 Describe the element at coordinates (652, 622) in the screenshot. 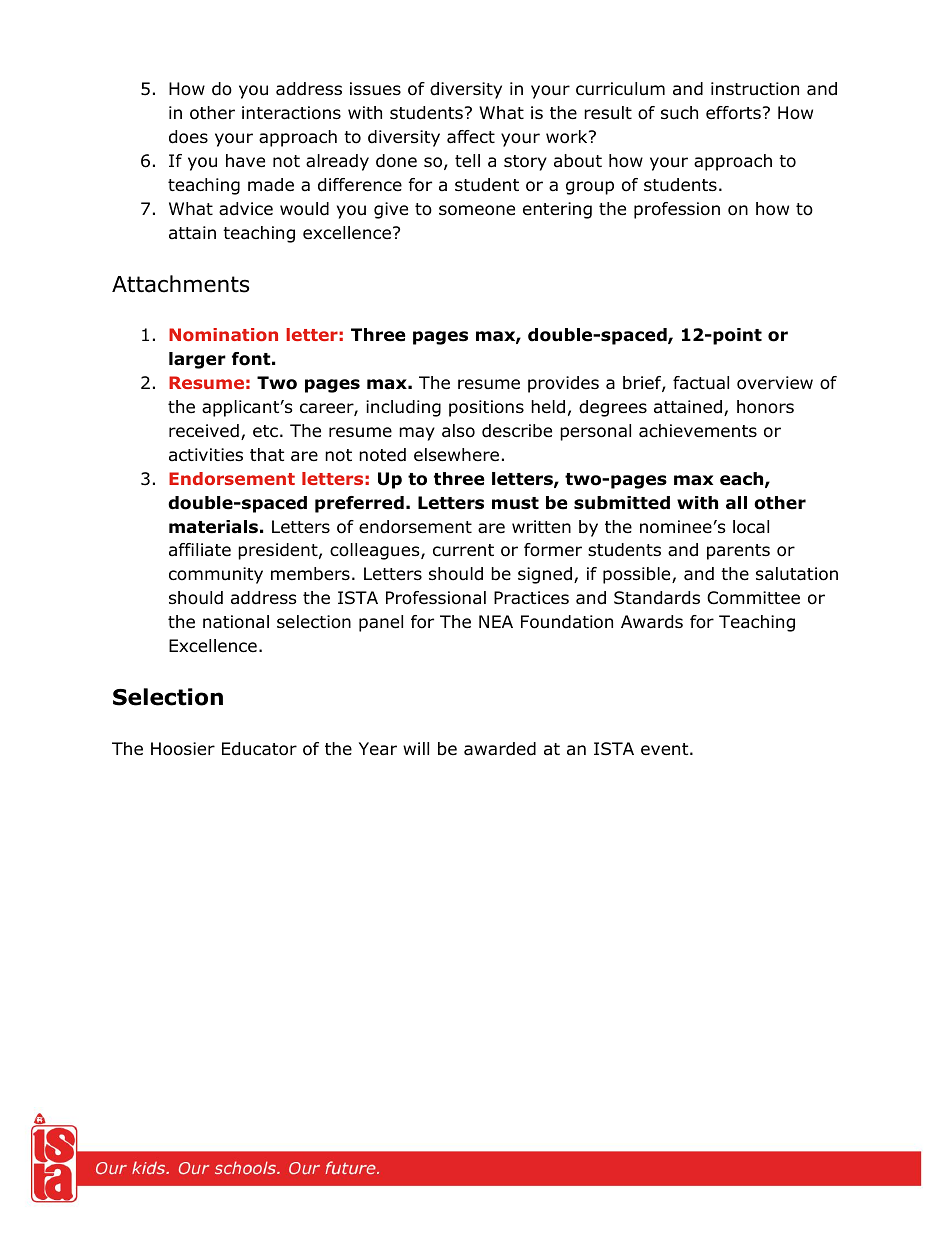

I see `Awards` at that location.
